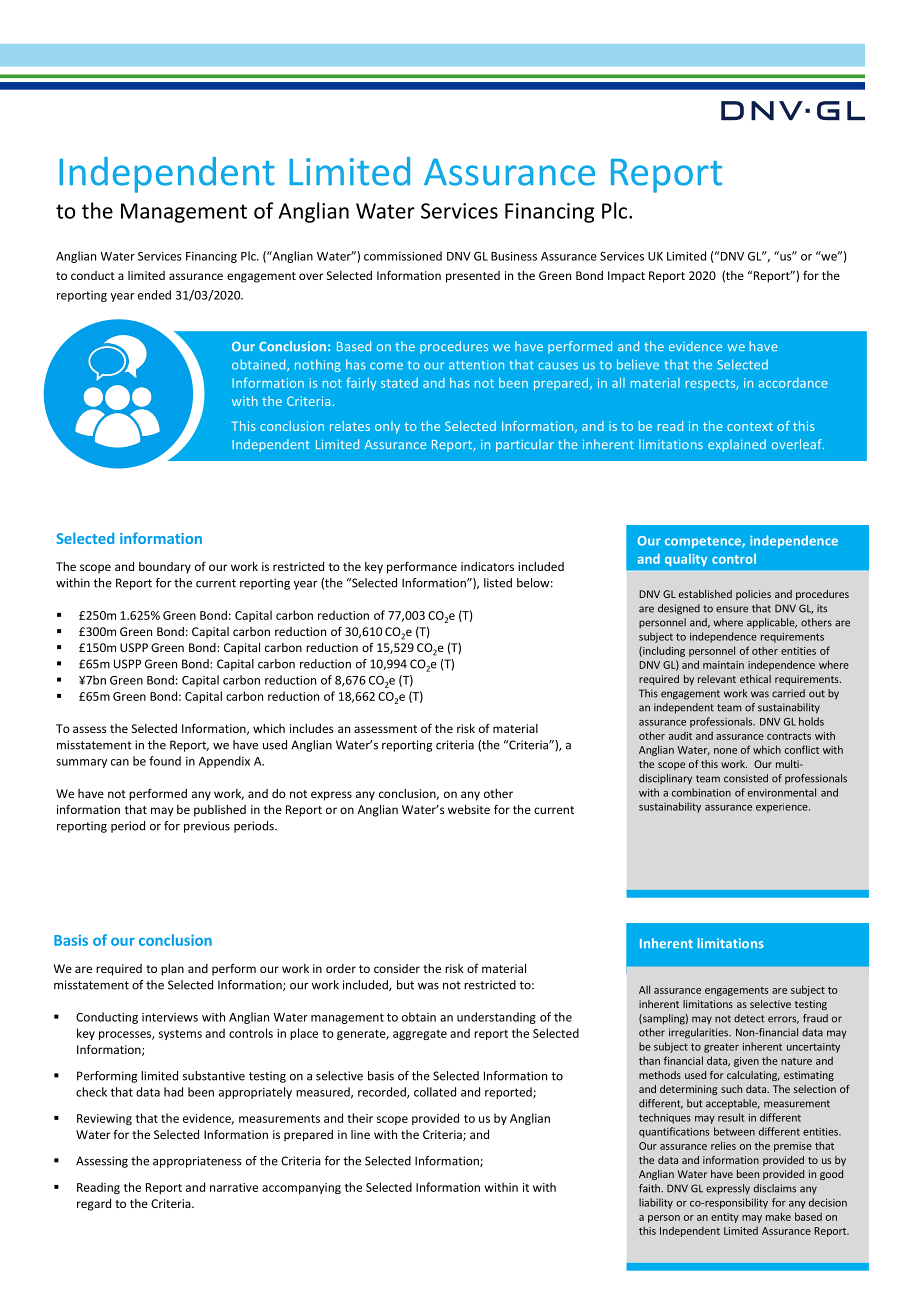 The height and width of the image is (1316, 911). What do you see at coordinates (360, 1134) in the image?
I see `line` at bounding box center [360, 1134].
